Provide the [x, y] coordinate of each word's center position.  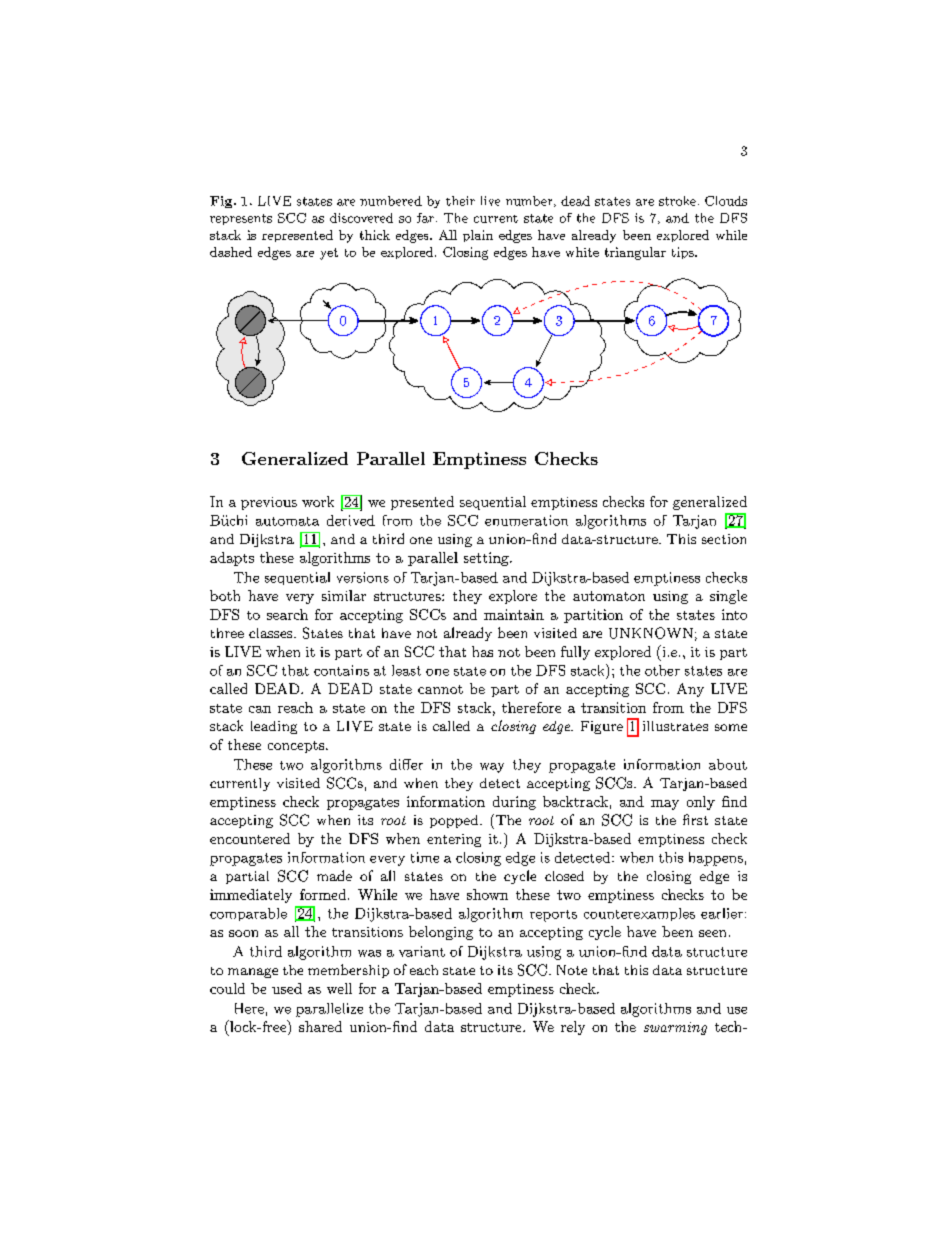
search [287, 614]
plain [478, 236]
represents [241, 219]
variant [422, 951]
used [287, 988]
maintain [514, 614]
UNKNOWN [651, 633]
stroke [677, 201]
